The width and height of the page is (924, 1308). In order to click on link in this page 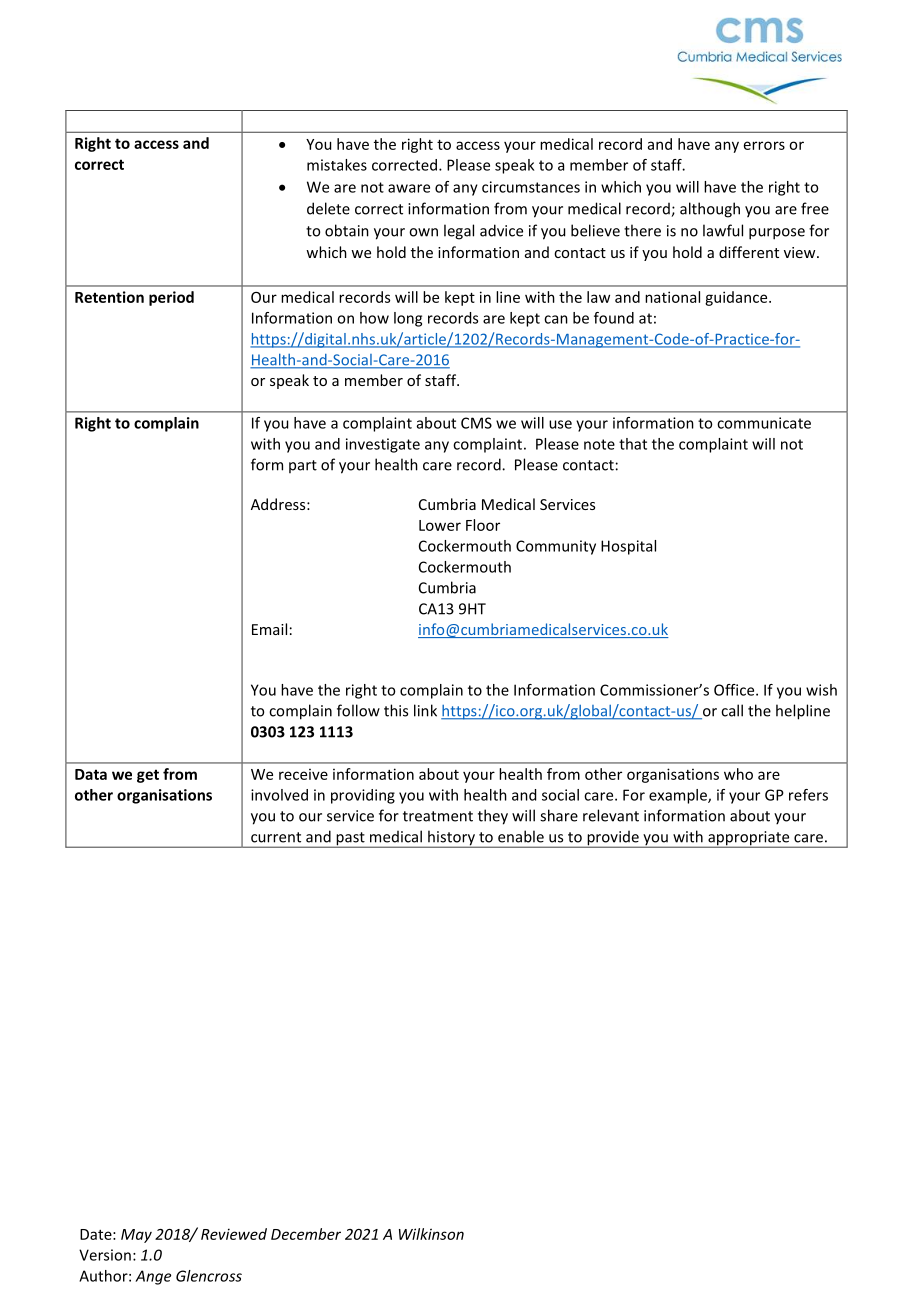, I will do `click(425, 710)`.
